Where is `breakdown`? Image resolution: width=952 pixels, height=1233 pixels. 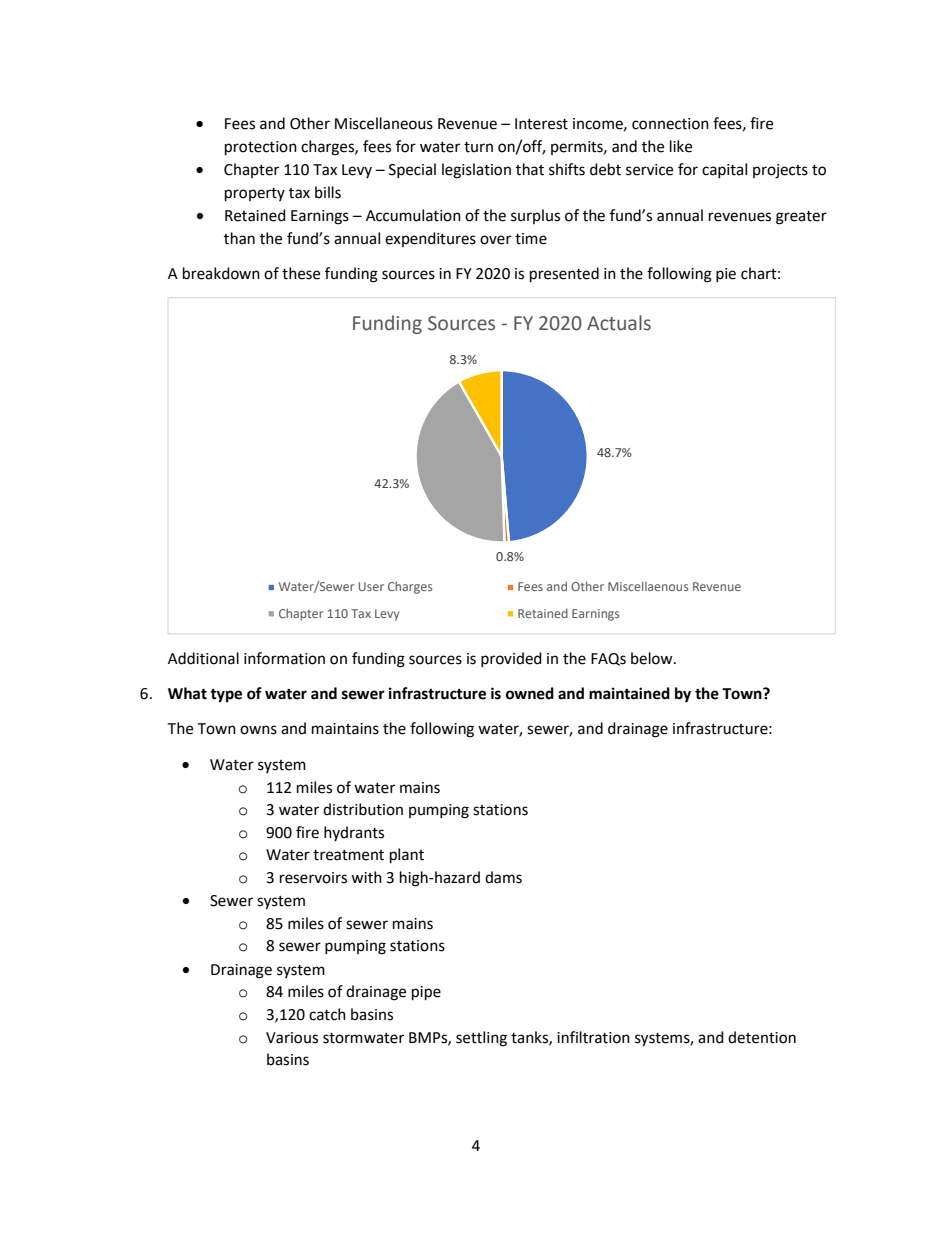
breakdown is located at coordinates (221, 273).
